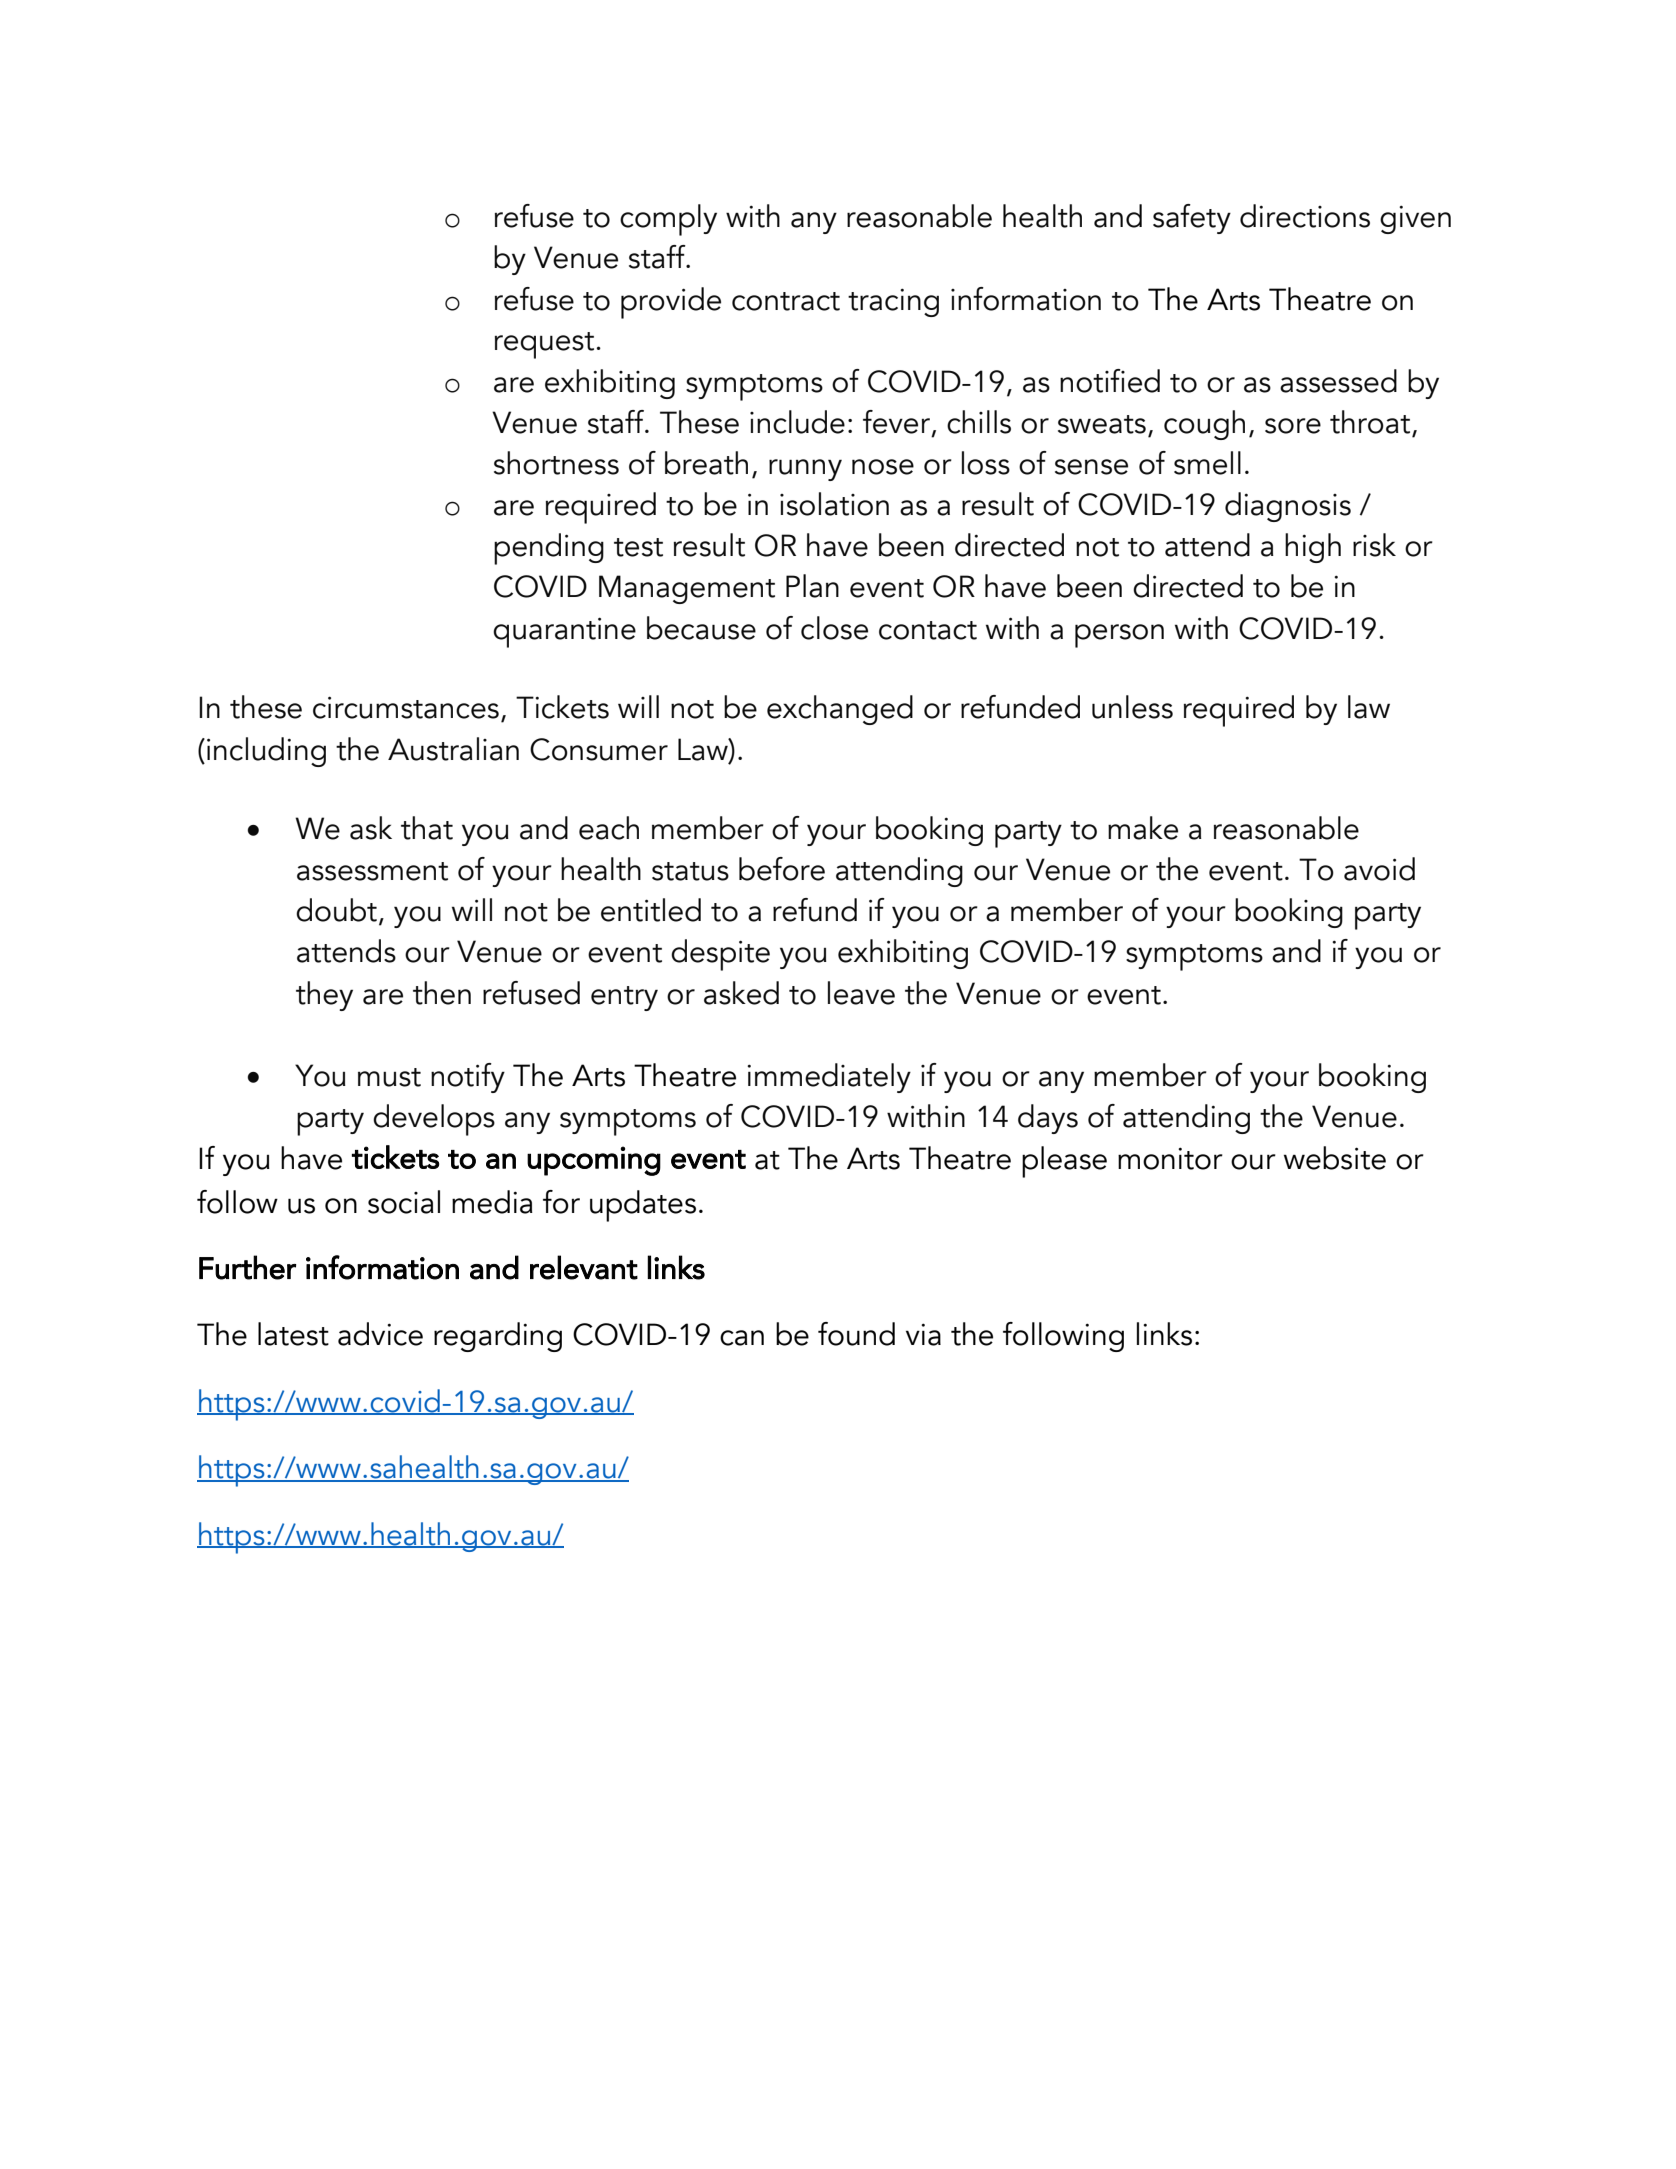 This screenshot has width=1676, height=2169. Describe the element at coordinates (1305, 216) in the screenshot. I see `directions` at that location.
